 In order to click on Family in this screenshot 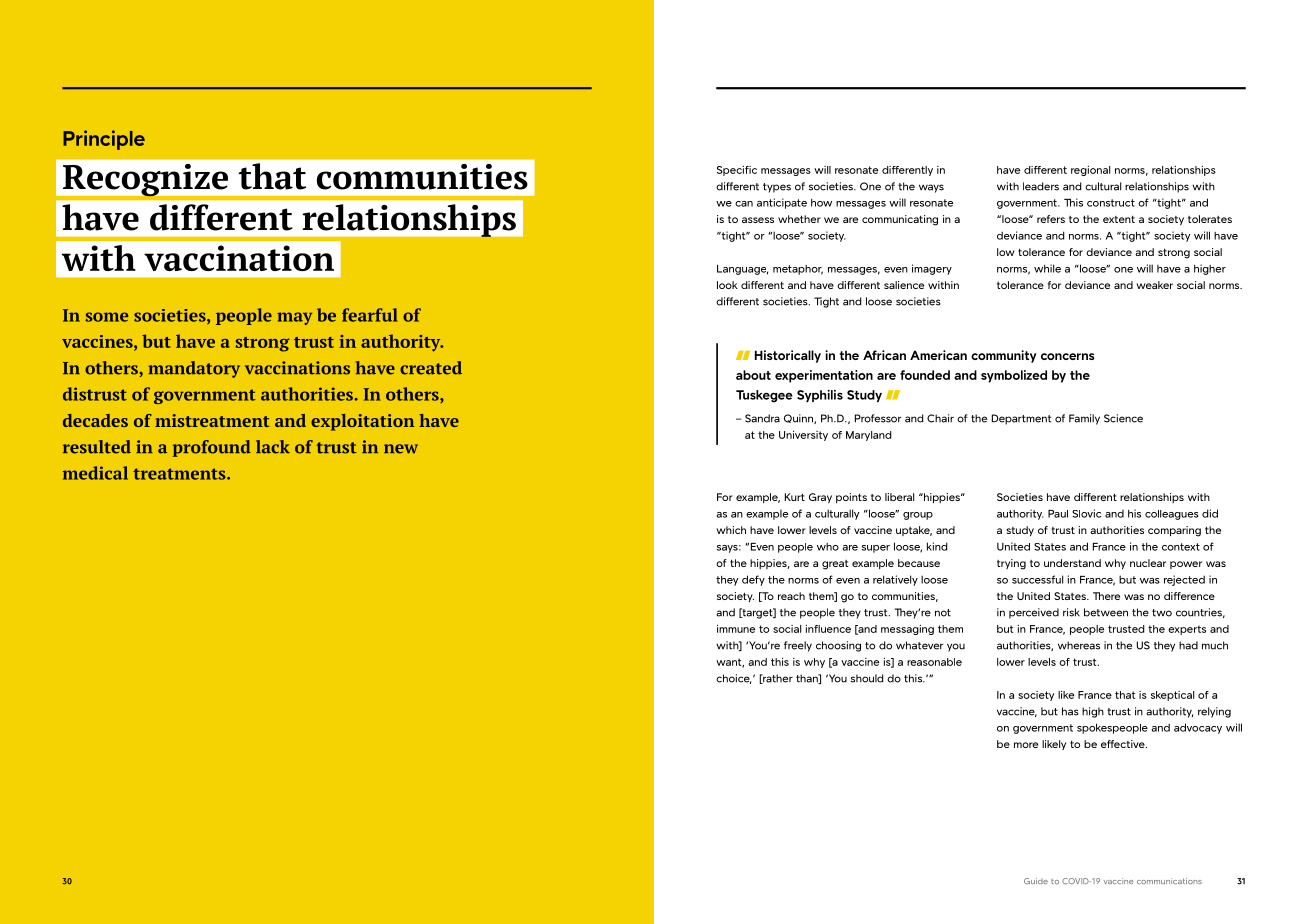, I will do `click(1084, 419)`.
